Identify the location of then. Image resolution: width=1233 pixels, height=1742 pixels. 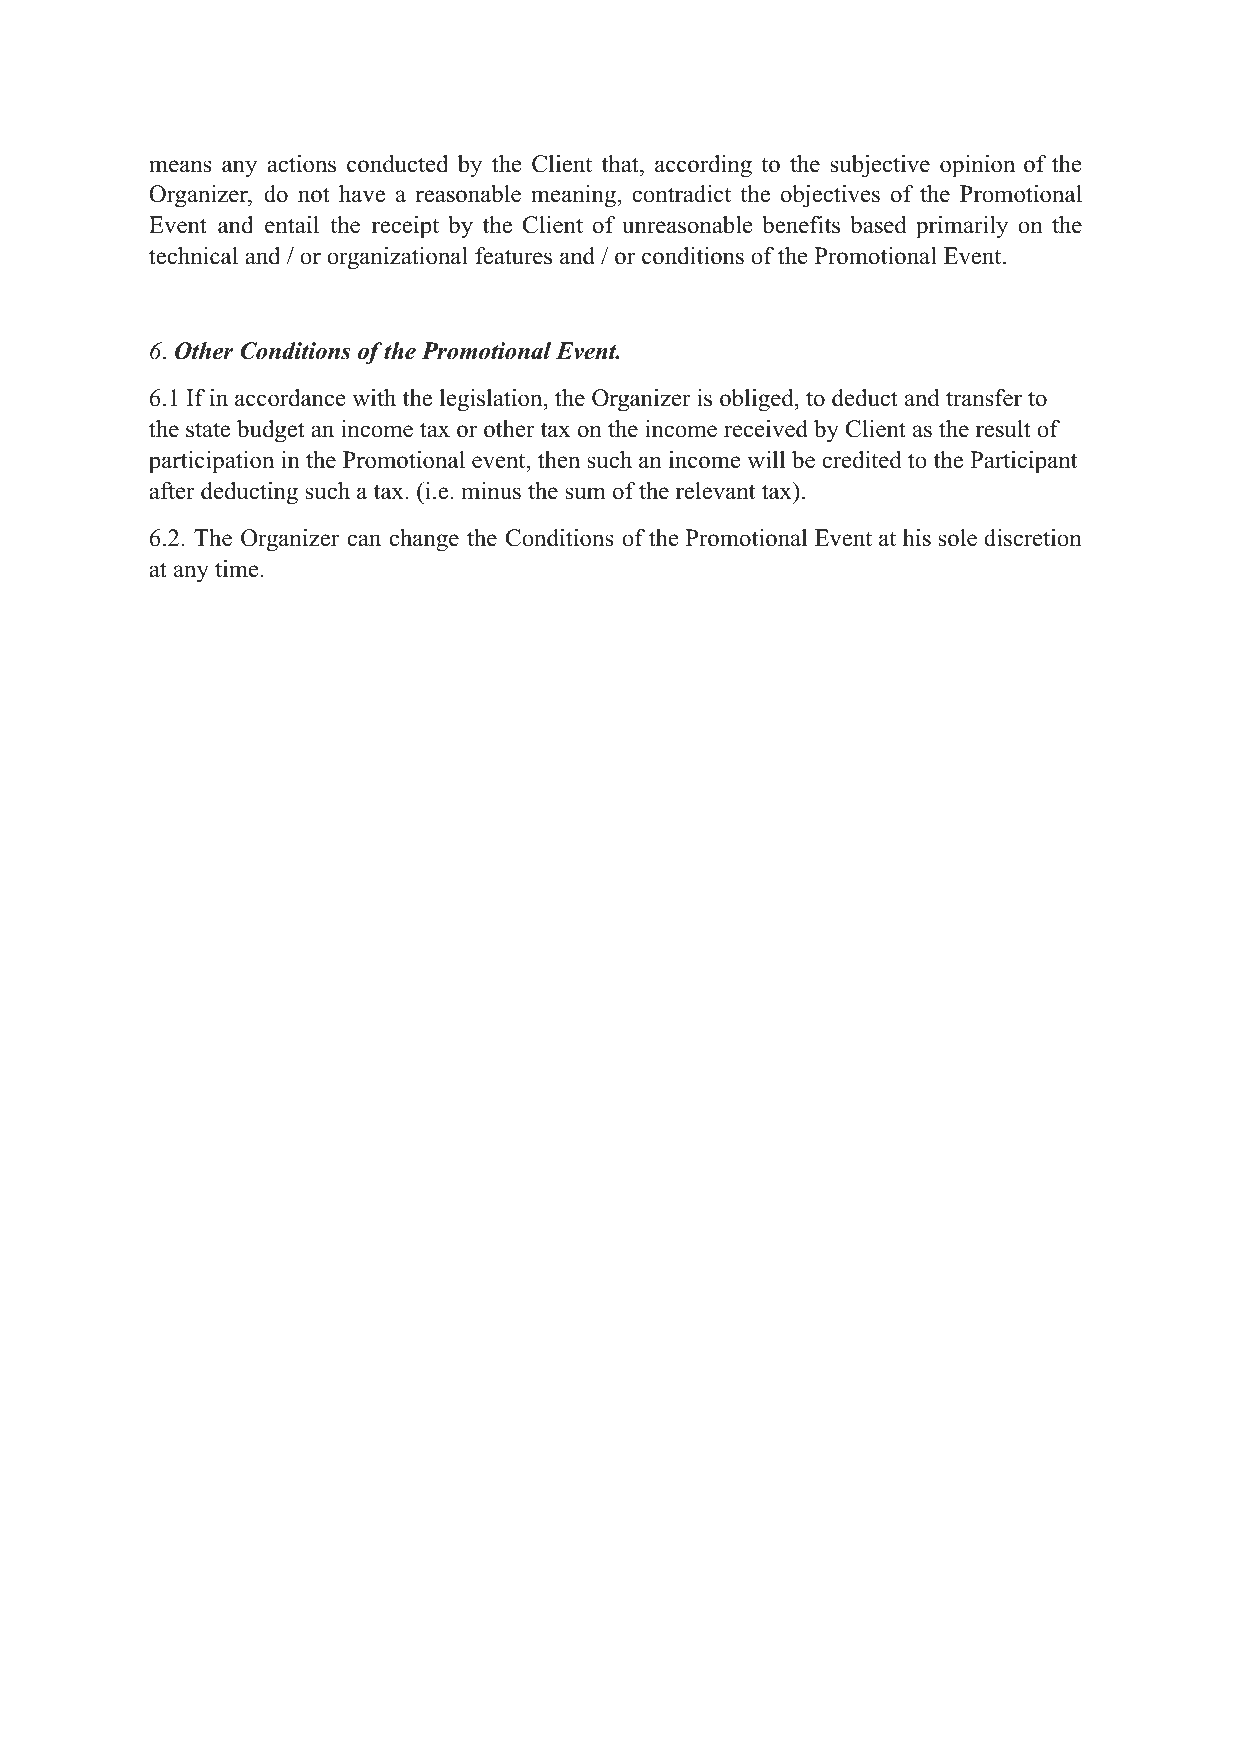
(559, 460).
